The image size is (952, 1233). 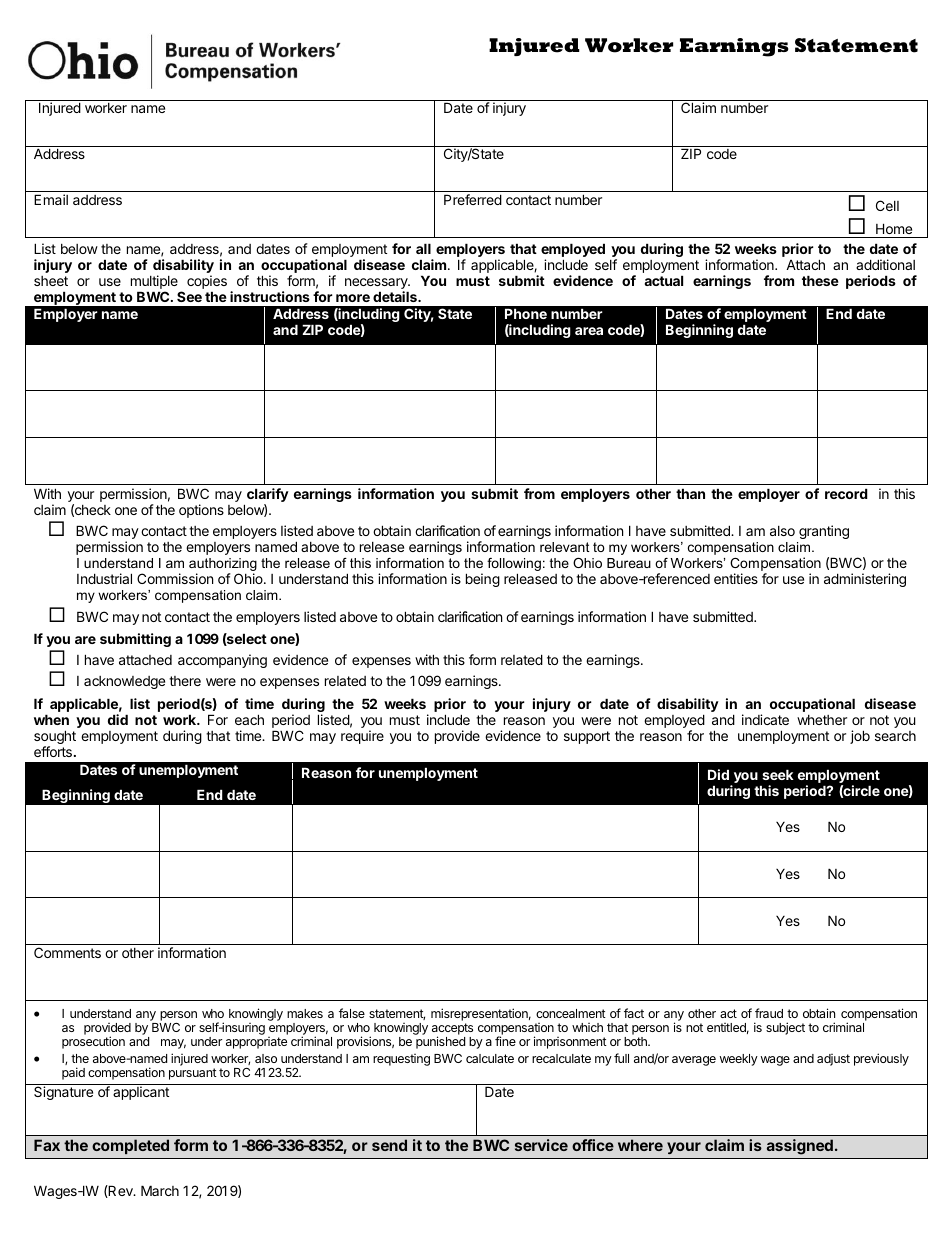 I want to click on assigned, so click(x=800, y=1147).
